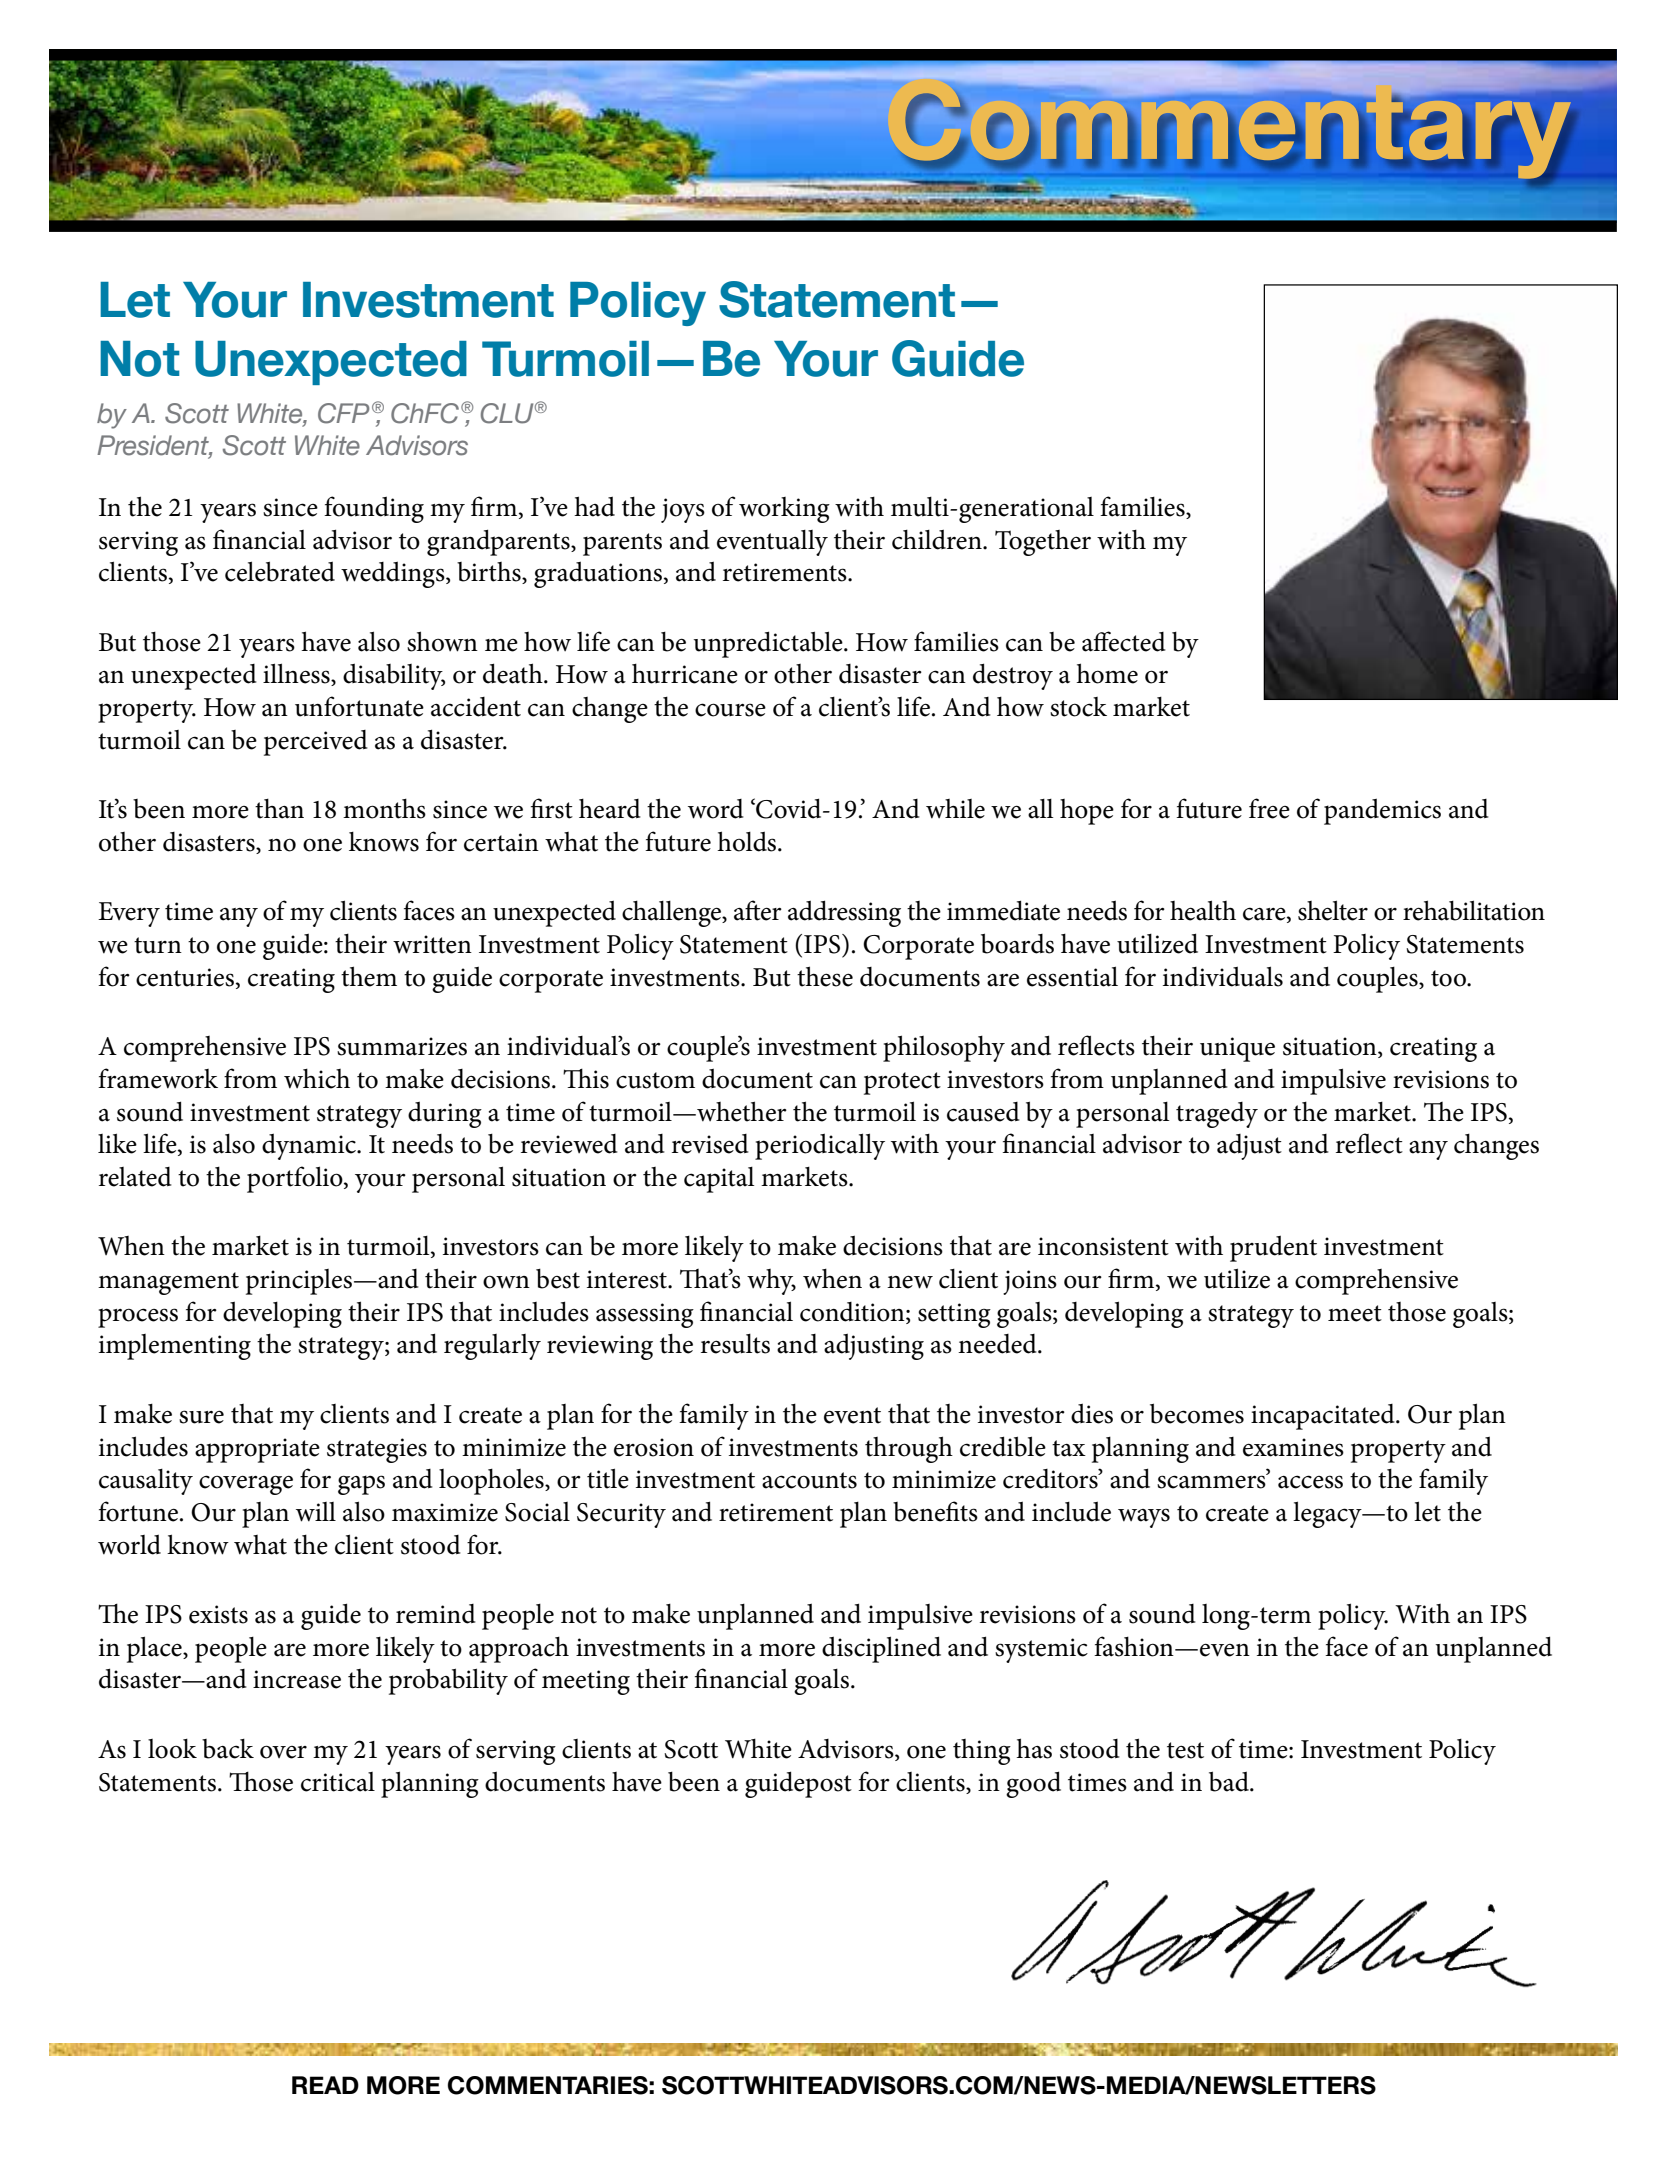 The width and height of the screenshot is (1667, 2157). I want to click on working, so click(784, 510).
